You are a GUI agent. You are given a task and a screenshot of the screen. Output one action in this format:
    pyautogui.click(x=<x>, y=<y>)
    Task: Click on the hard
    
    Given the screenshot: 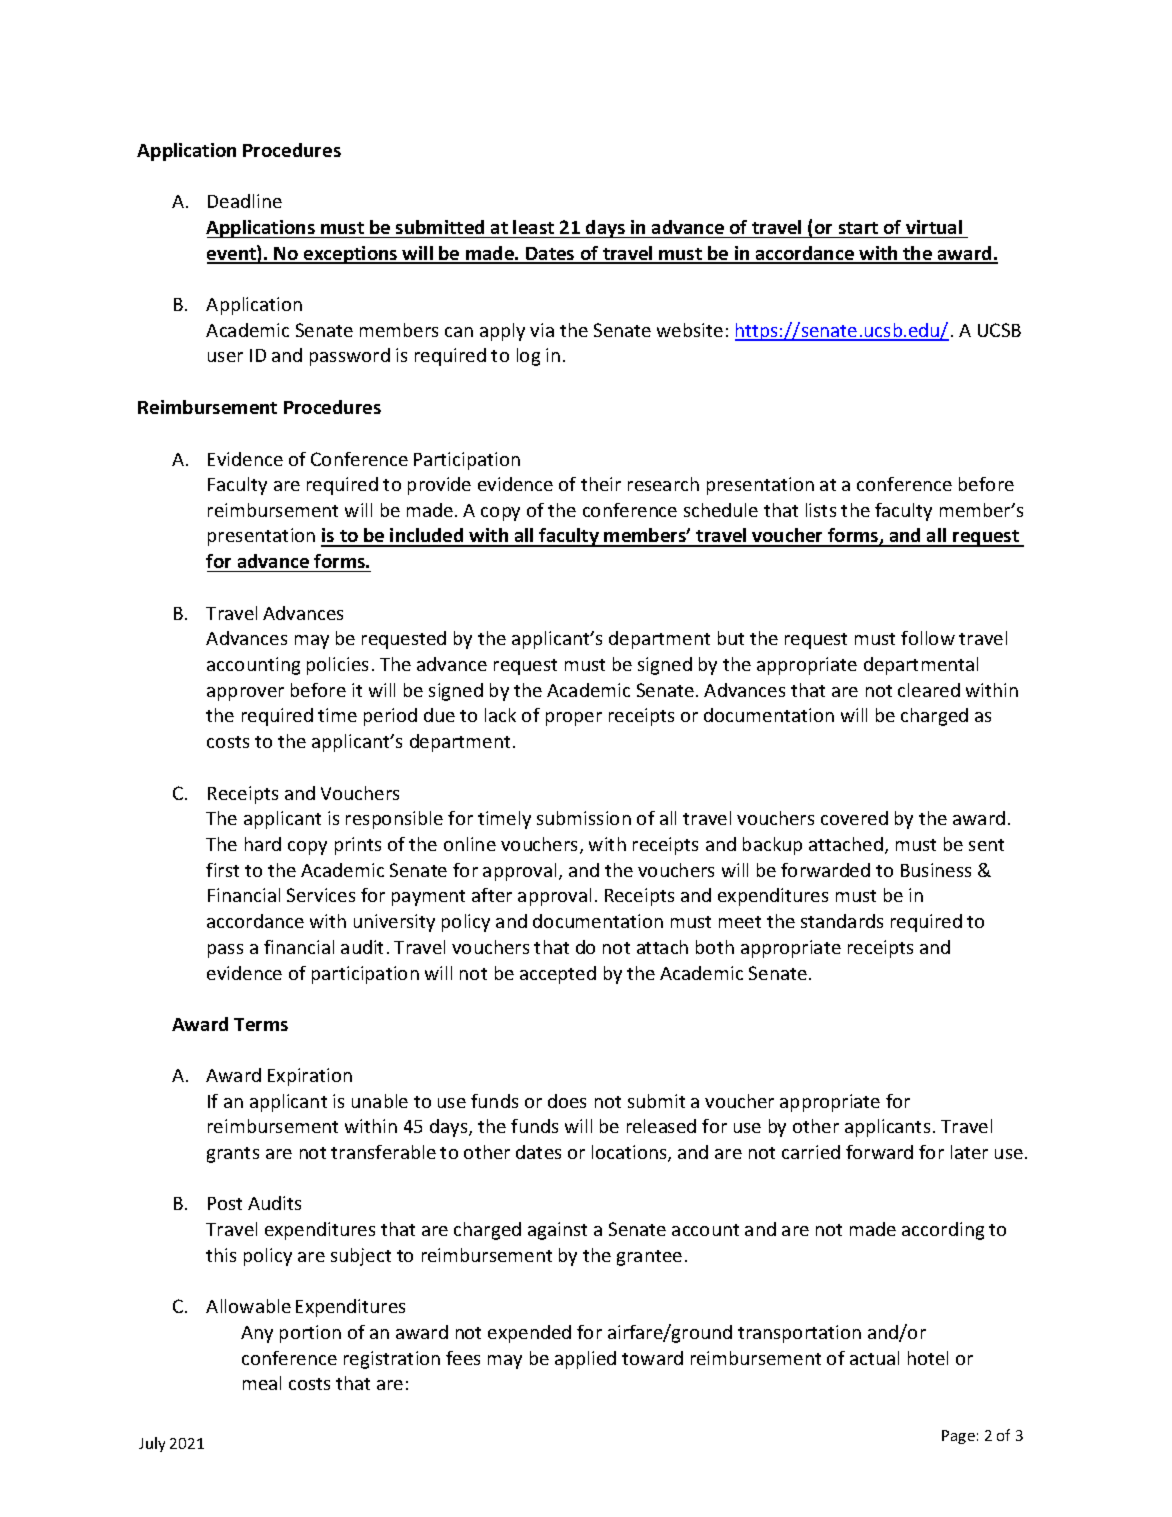 What is the action you would take?
    pyautogui.click(x=263, y=844)
